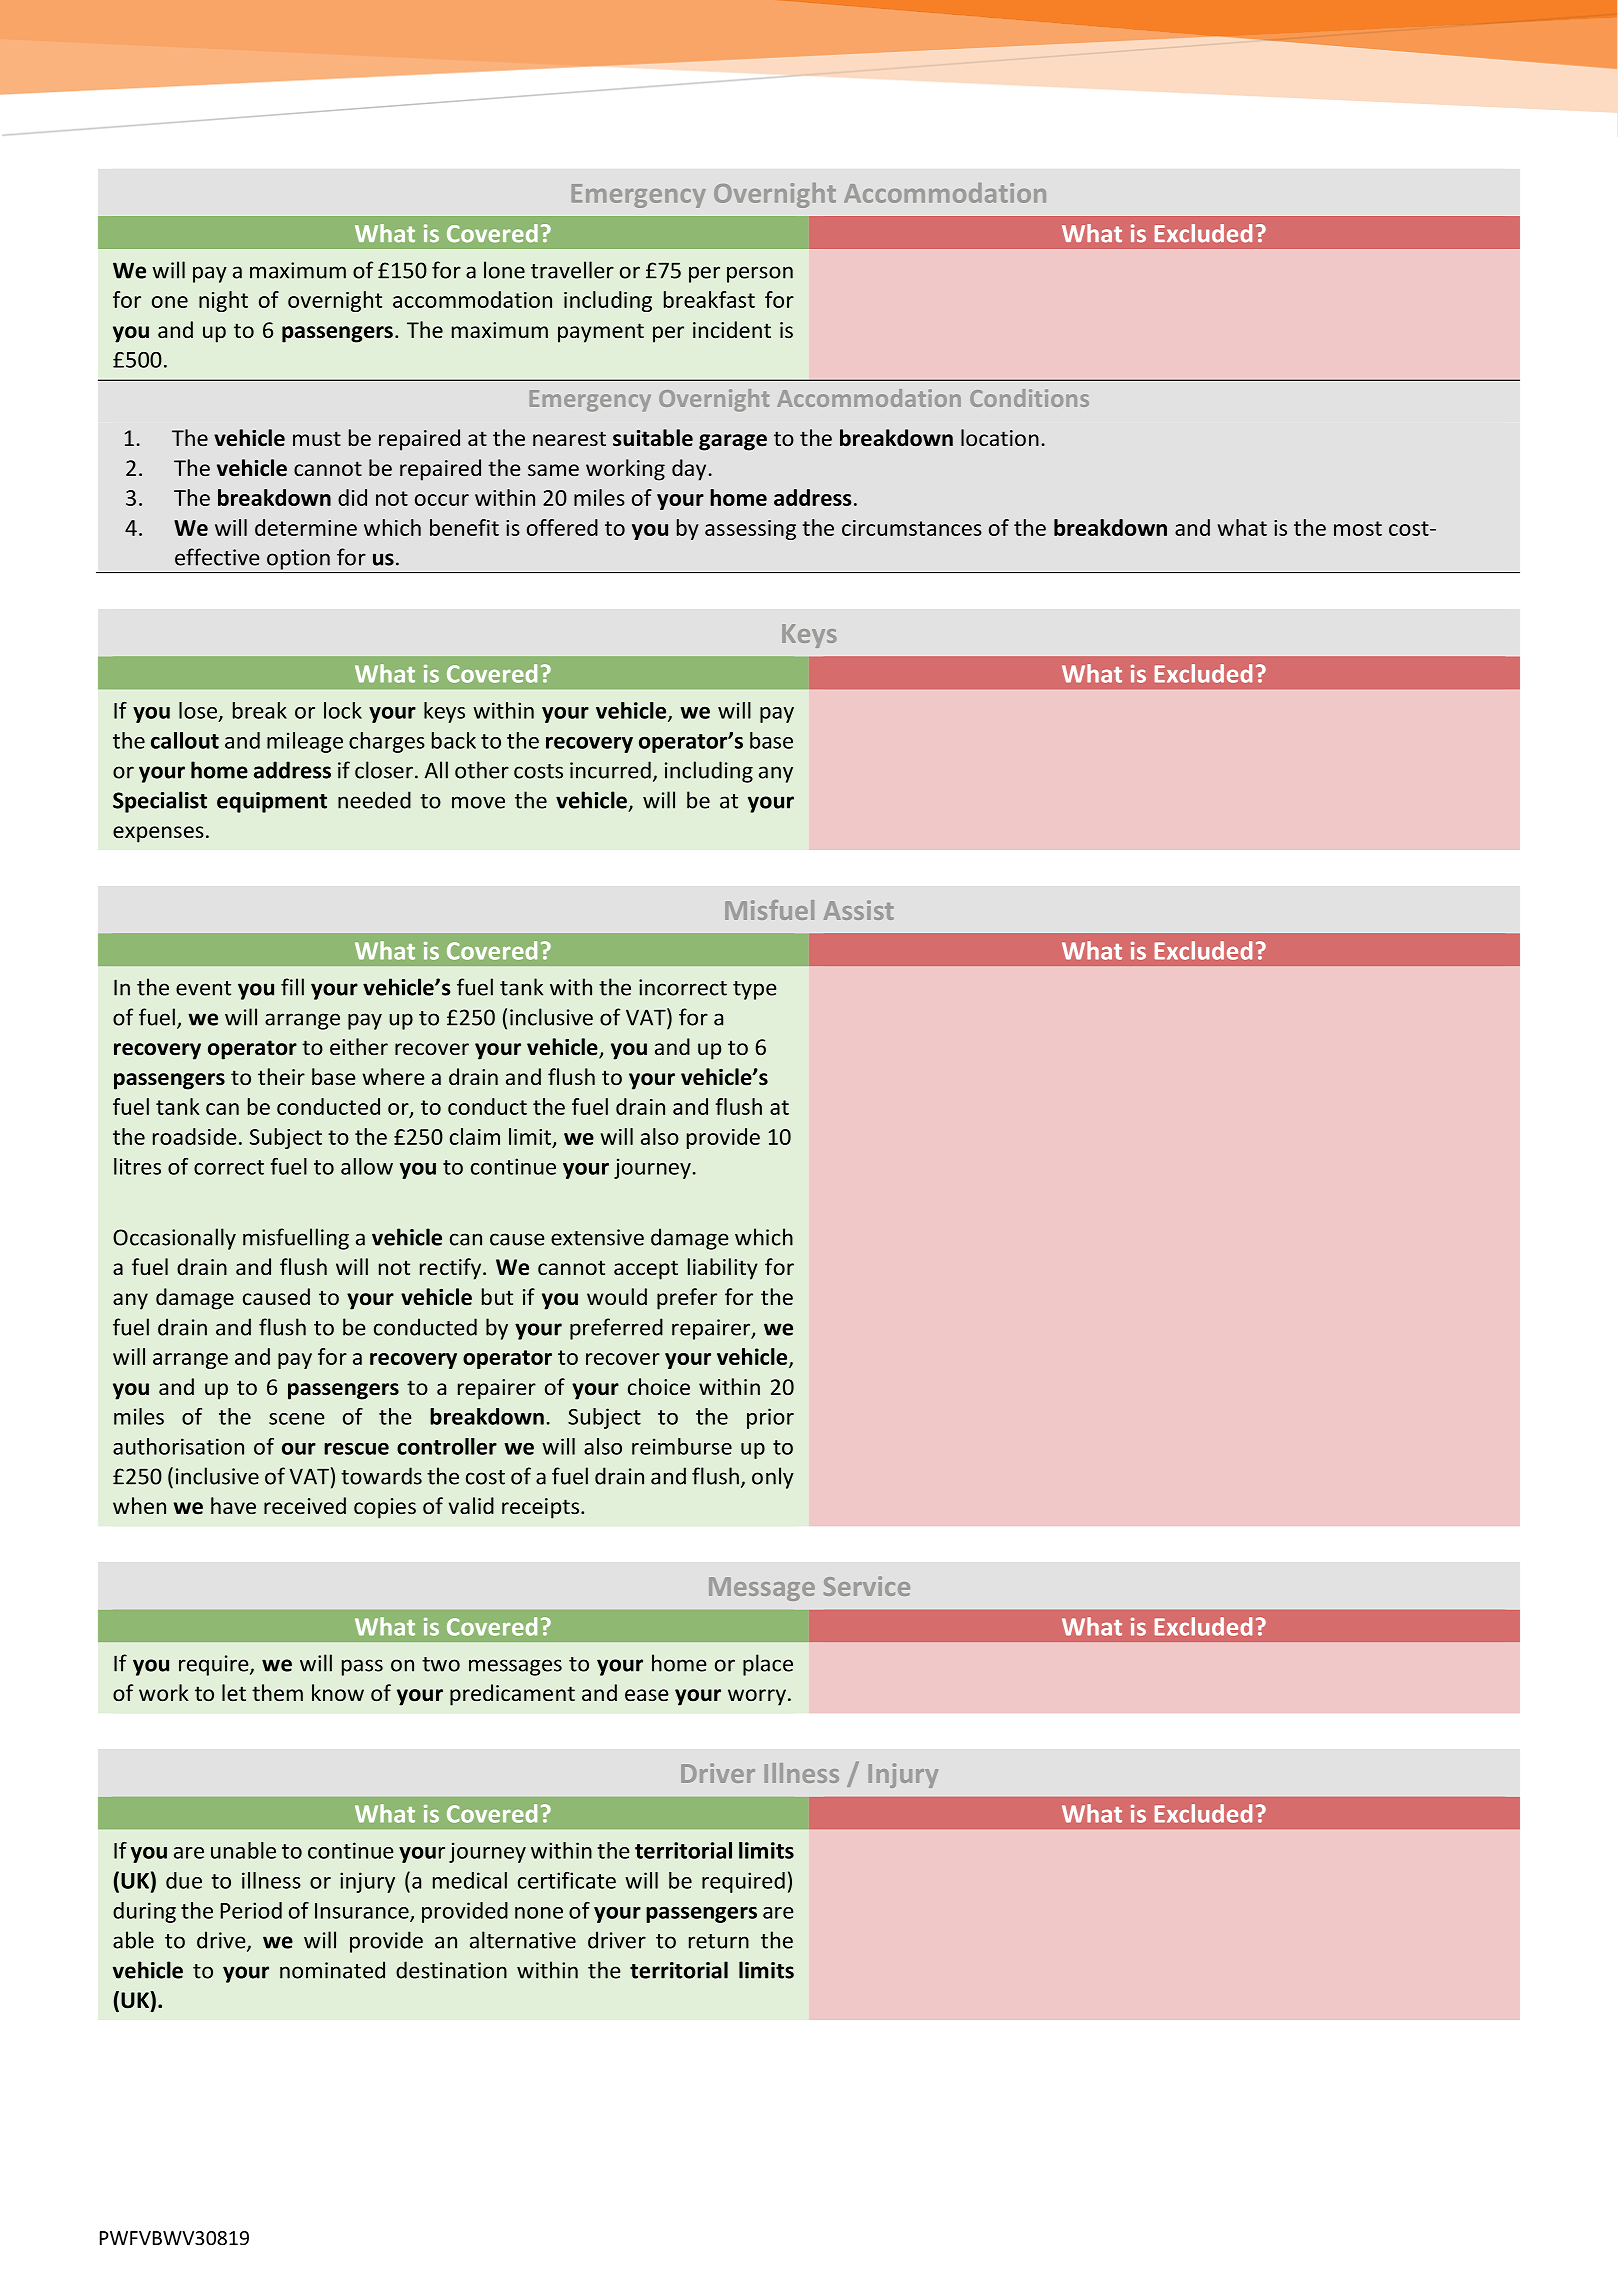  Describe the element at coordinates (859, 910) in the document. I see `Assist` at that location.
